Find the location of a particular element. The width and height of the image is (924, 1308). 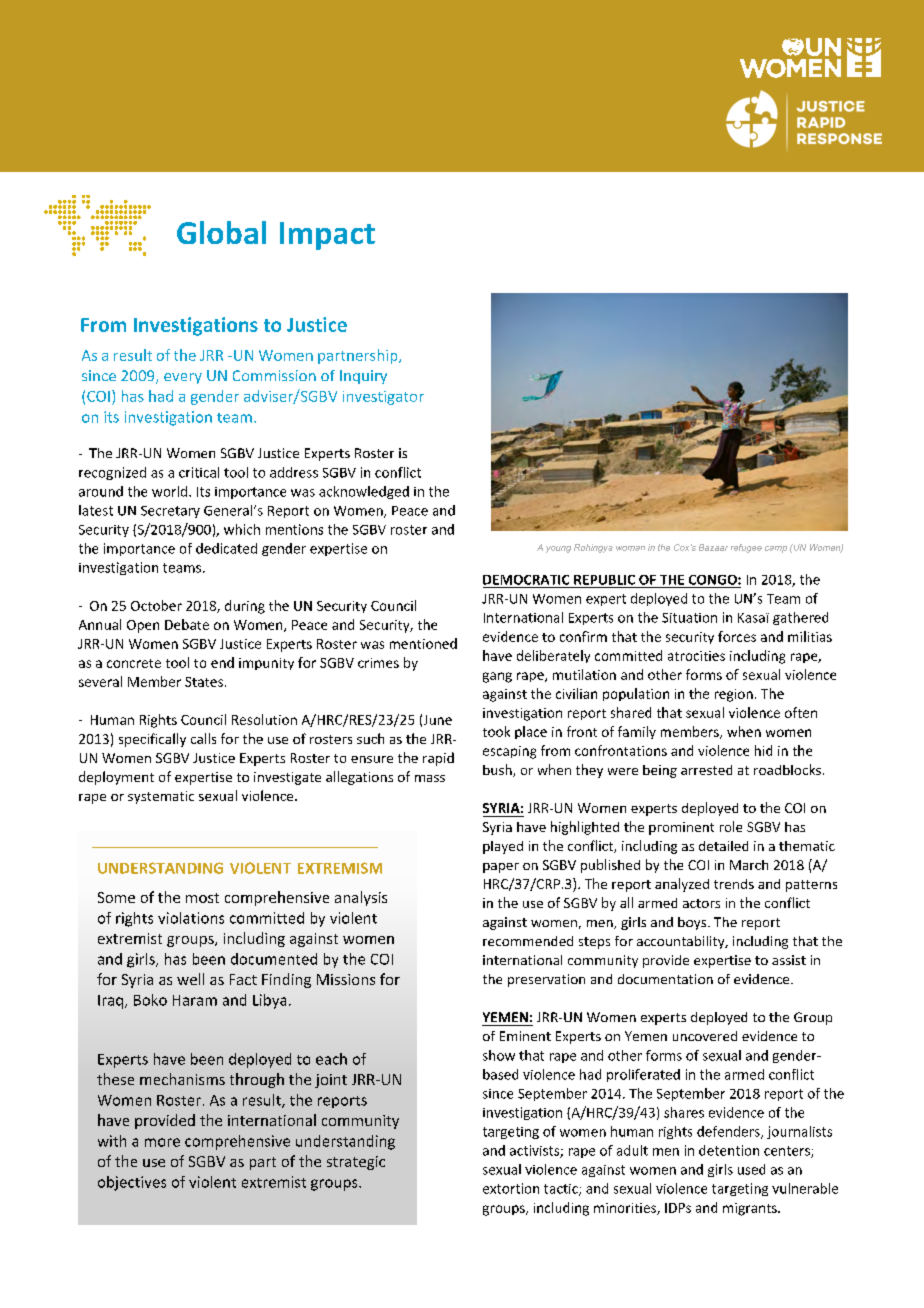

Impact is located at coordinates (327, 236).
